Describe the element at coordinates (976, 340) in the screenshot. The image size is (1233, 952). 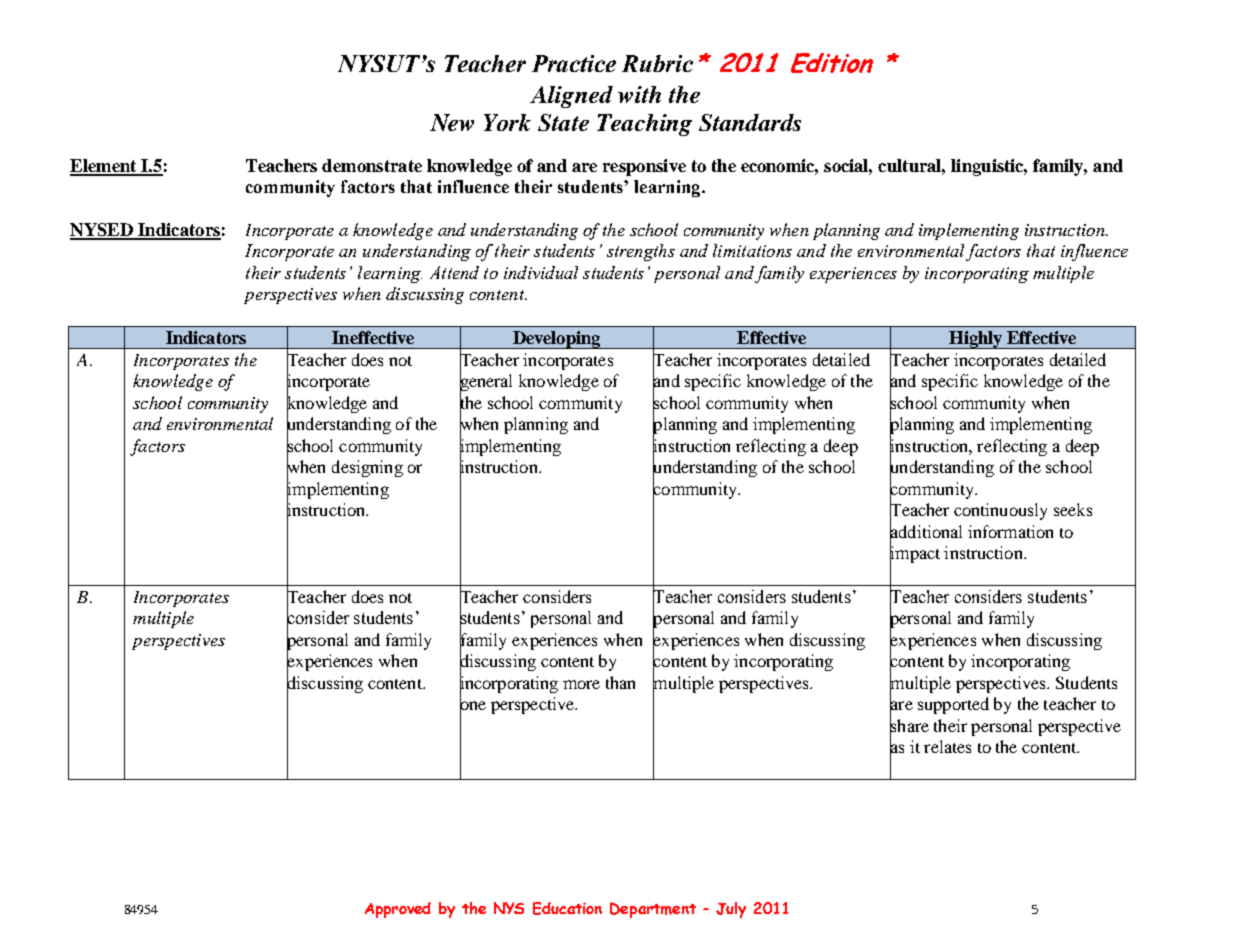
I see `Highly` at that location.
